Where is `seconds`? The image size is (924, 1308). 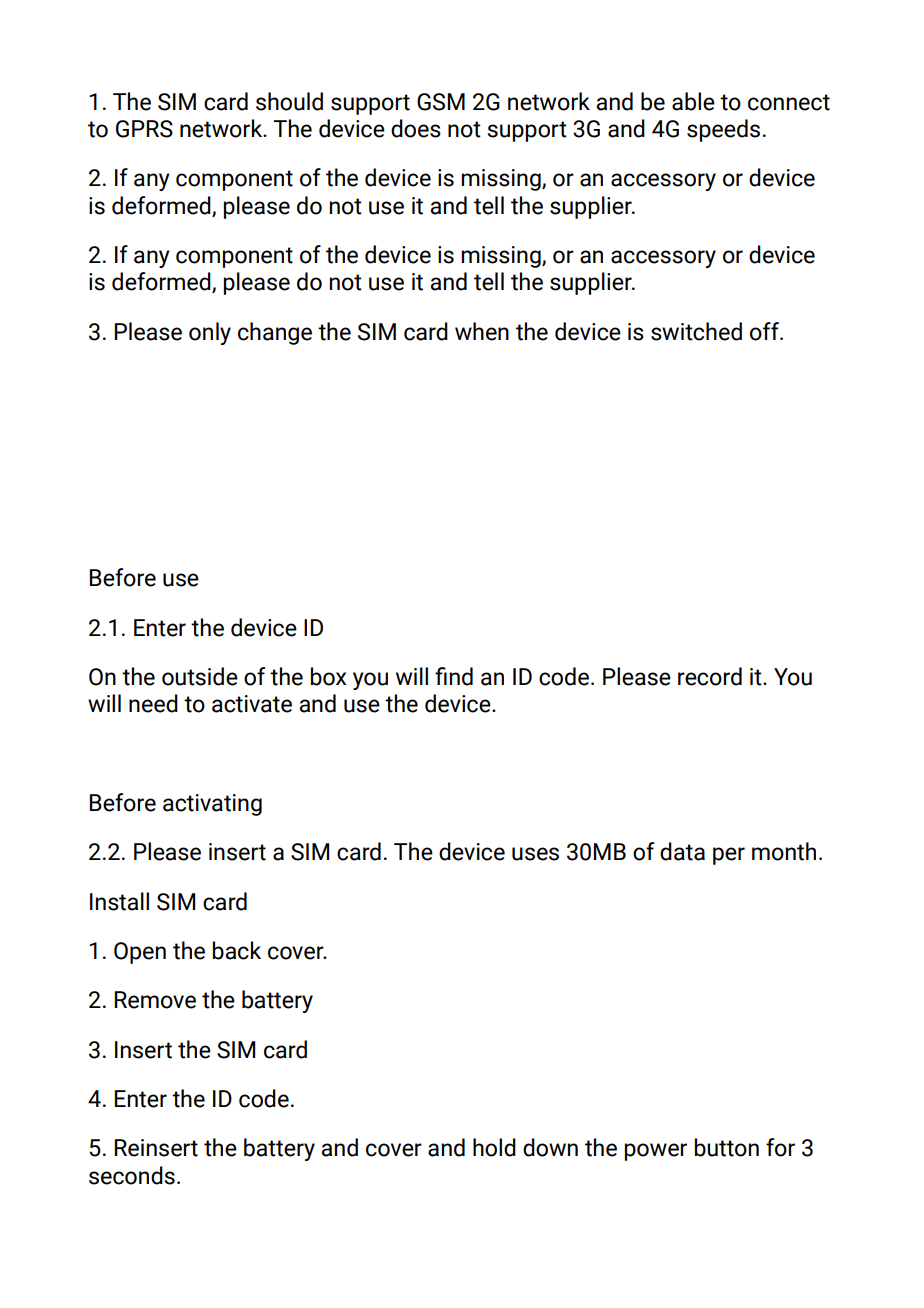
seconds is located at coordinates (132, 1175).
